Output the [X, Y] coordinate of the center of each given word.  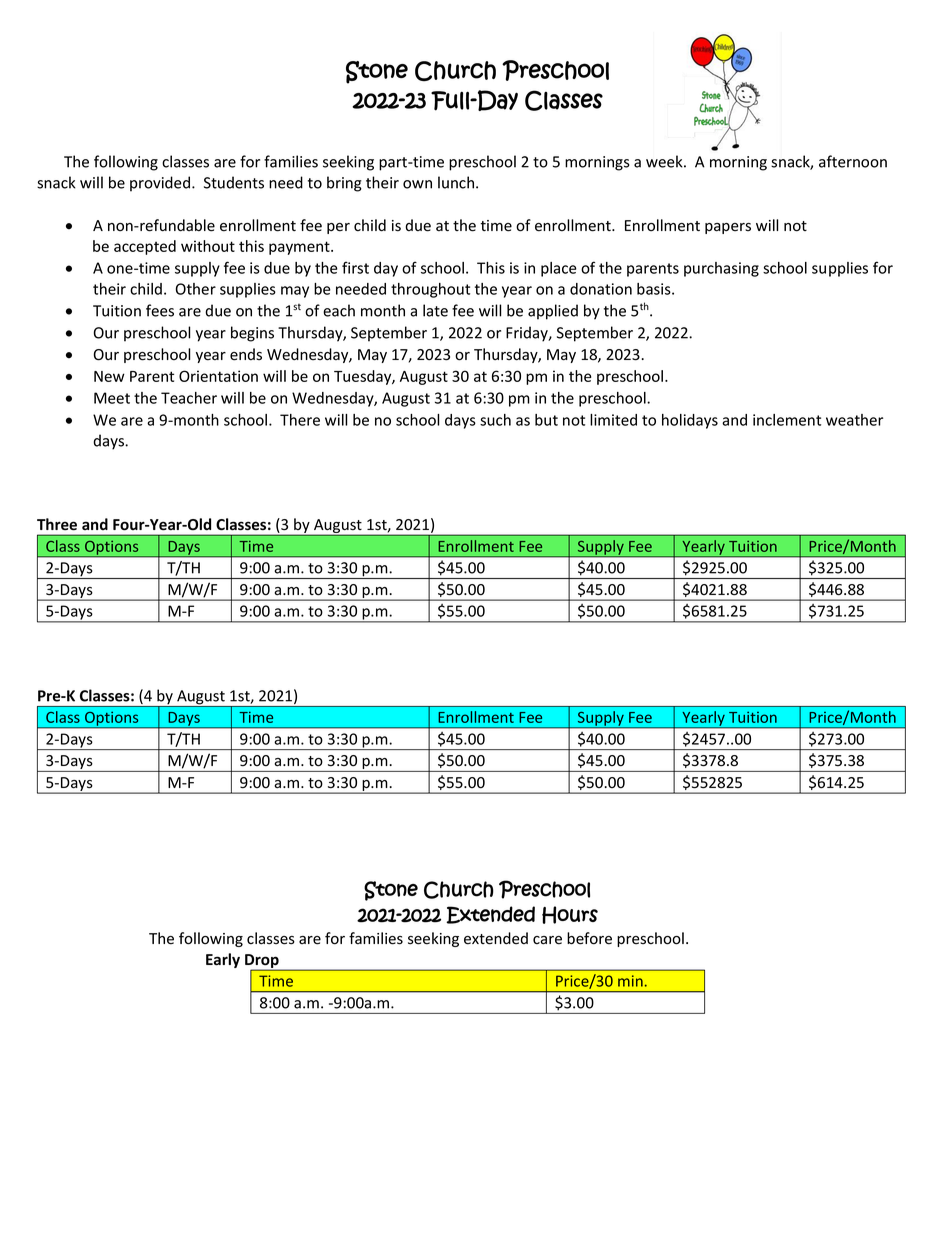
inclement [787, 420]
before [589, 938]
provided [160, 184]
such [495, 420]
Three [57, 524]
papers [728, 228]
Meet [112, 398]
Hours [570, 915]
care [547, 940]
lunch [456, 182]
